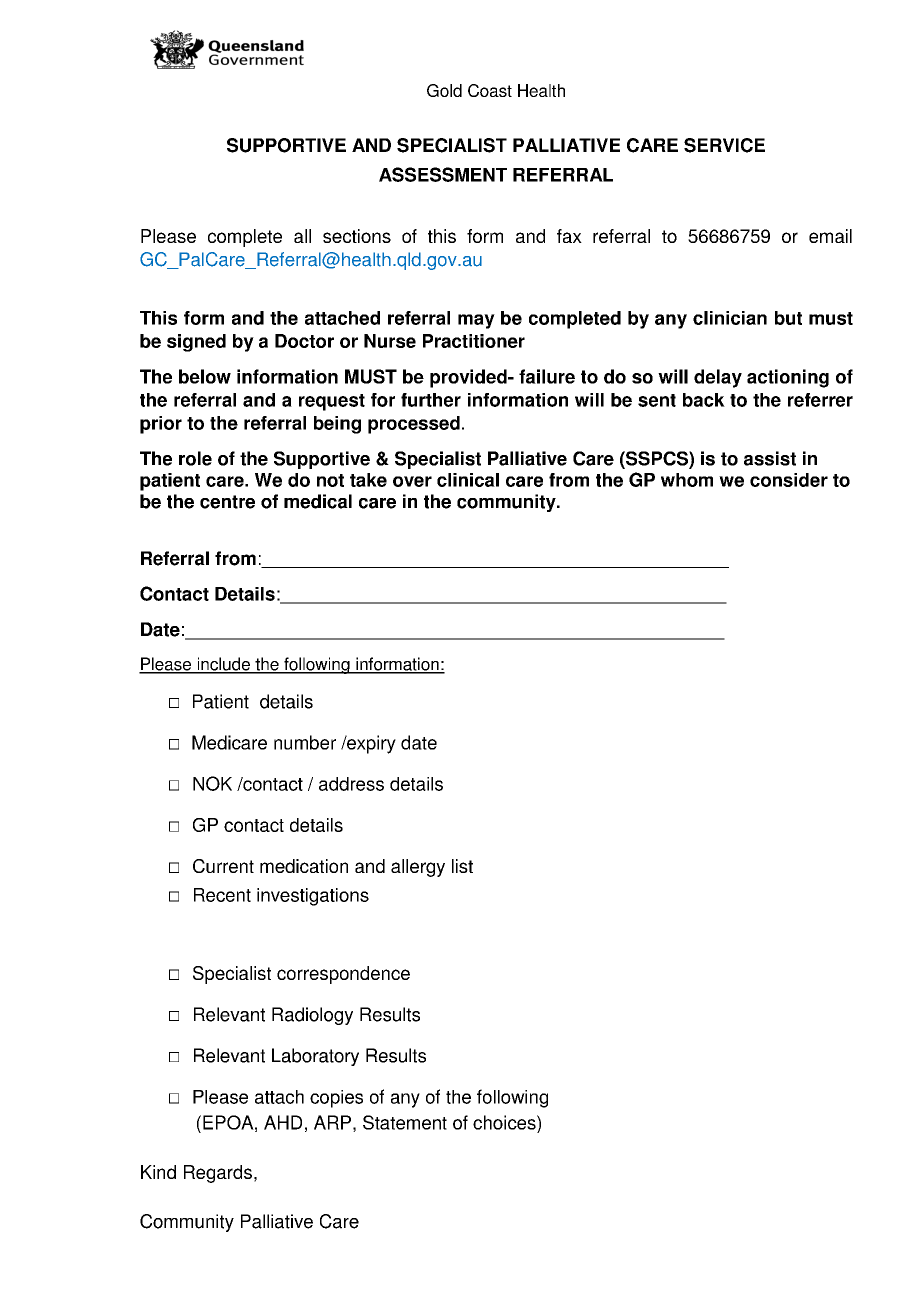 The height and width of the screenshot is (1308, 924). Describe the element at coordinates (223, 665) in the screenshot. I see `include` at that location.
